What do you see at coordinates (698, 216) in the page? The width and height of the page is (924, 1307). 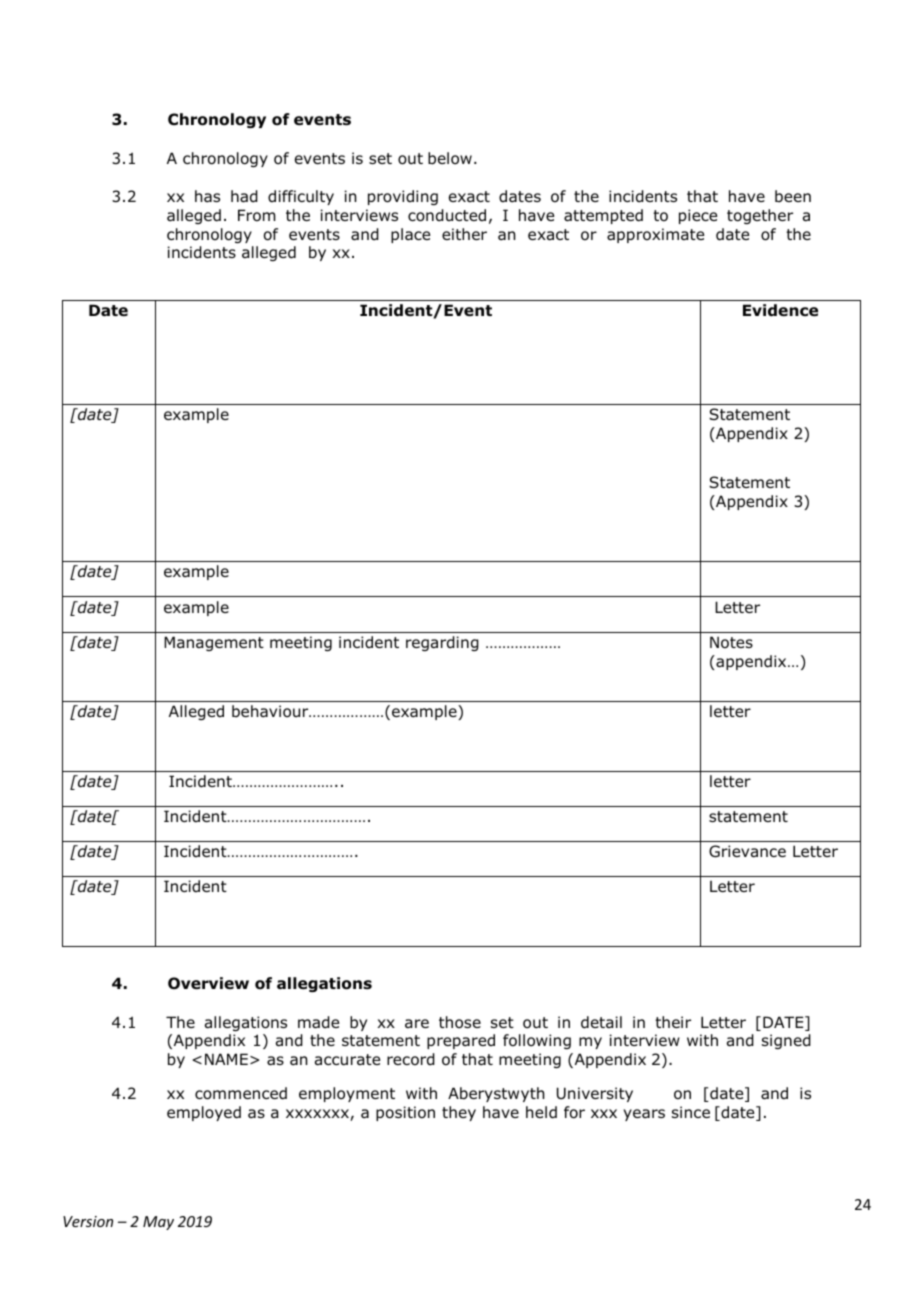 I see `piece` at bounding box center [698, 216].
